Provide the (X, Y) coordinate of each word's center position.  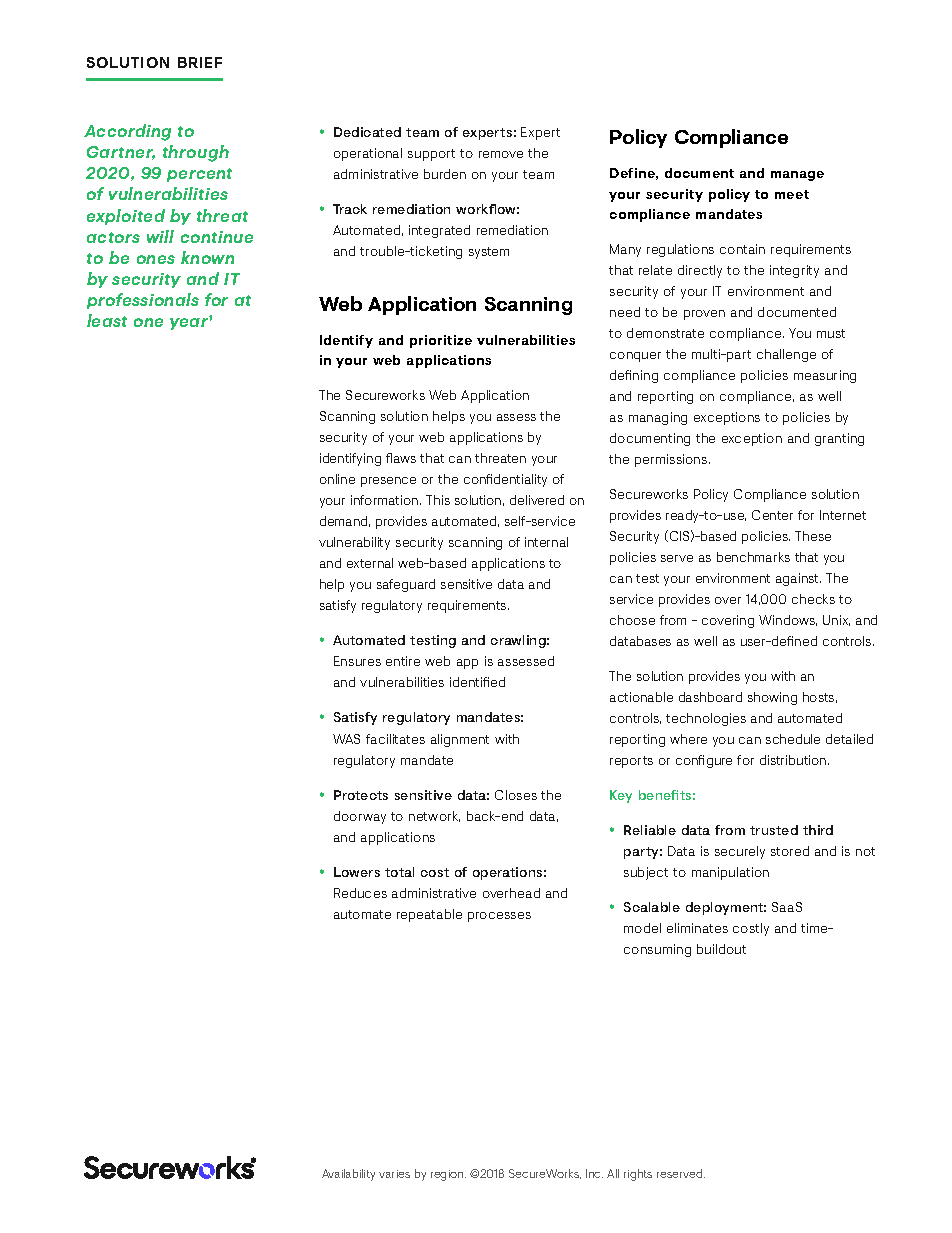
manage (797, 176)
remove (501, 154)
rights (638, 1175)
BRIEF (200, 62)
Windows (788, 620)
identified (477, 682)
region (448, 1175)
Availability (348, 1175)
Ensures (357, 661)
